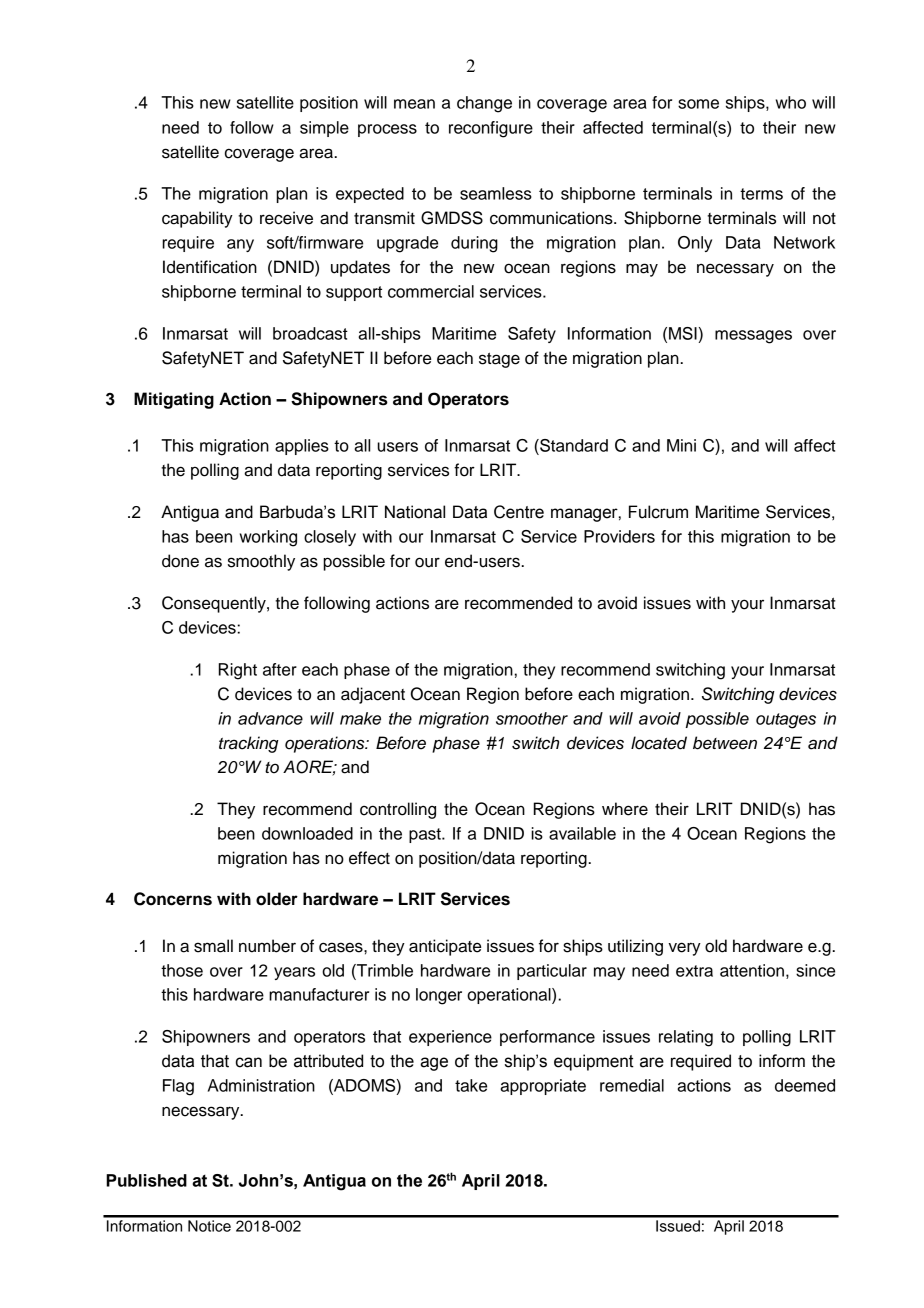 The height and width of the document is (1308, 924). Describe the element at coordinates (302, 447) in the document. I see `applies` at that location.
